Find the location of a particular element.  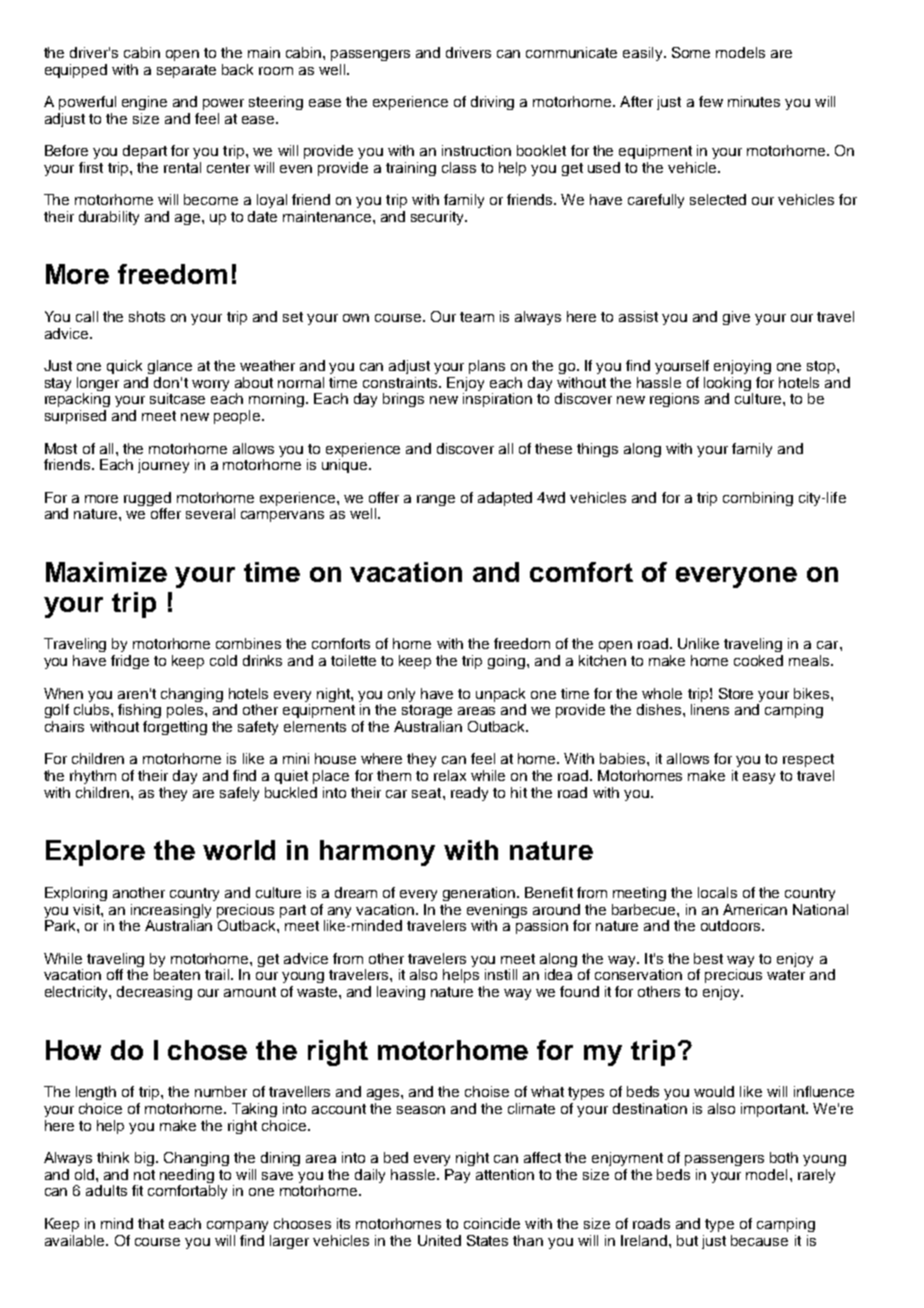

fridge is located at coordinates (130, 662).
